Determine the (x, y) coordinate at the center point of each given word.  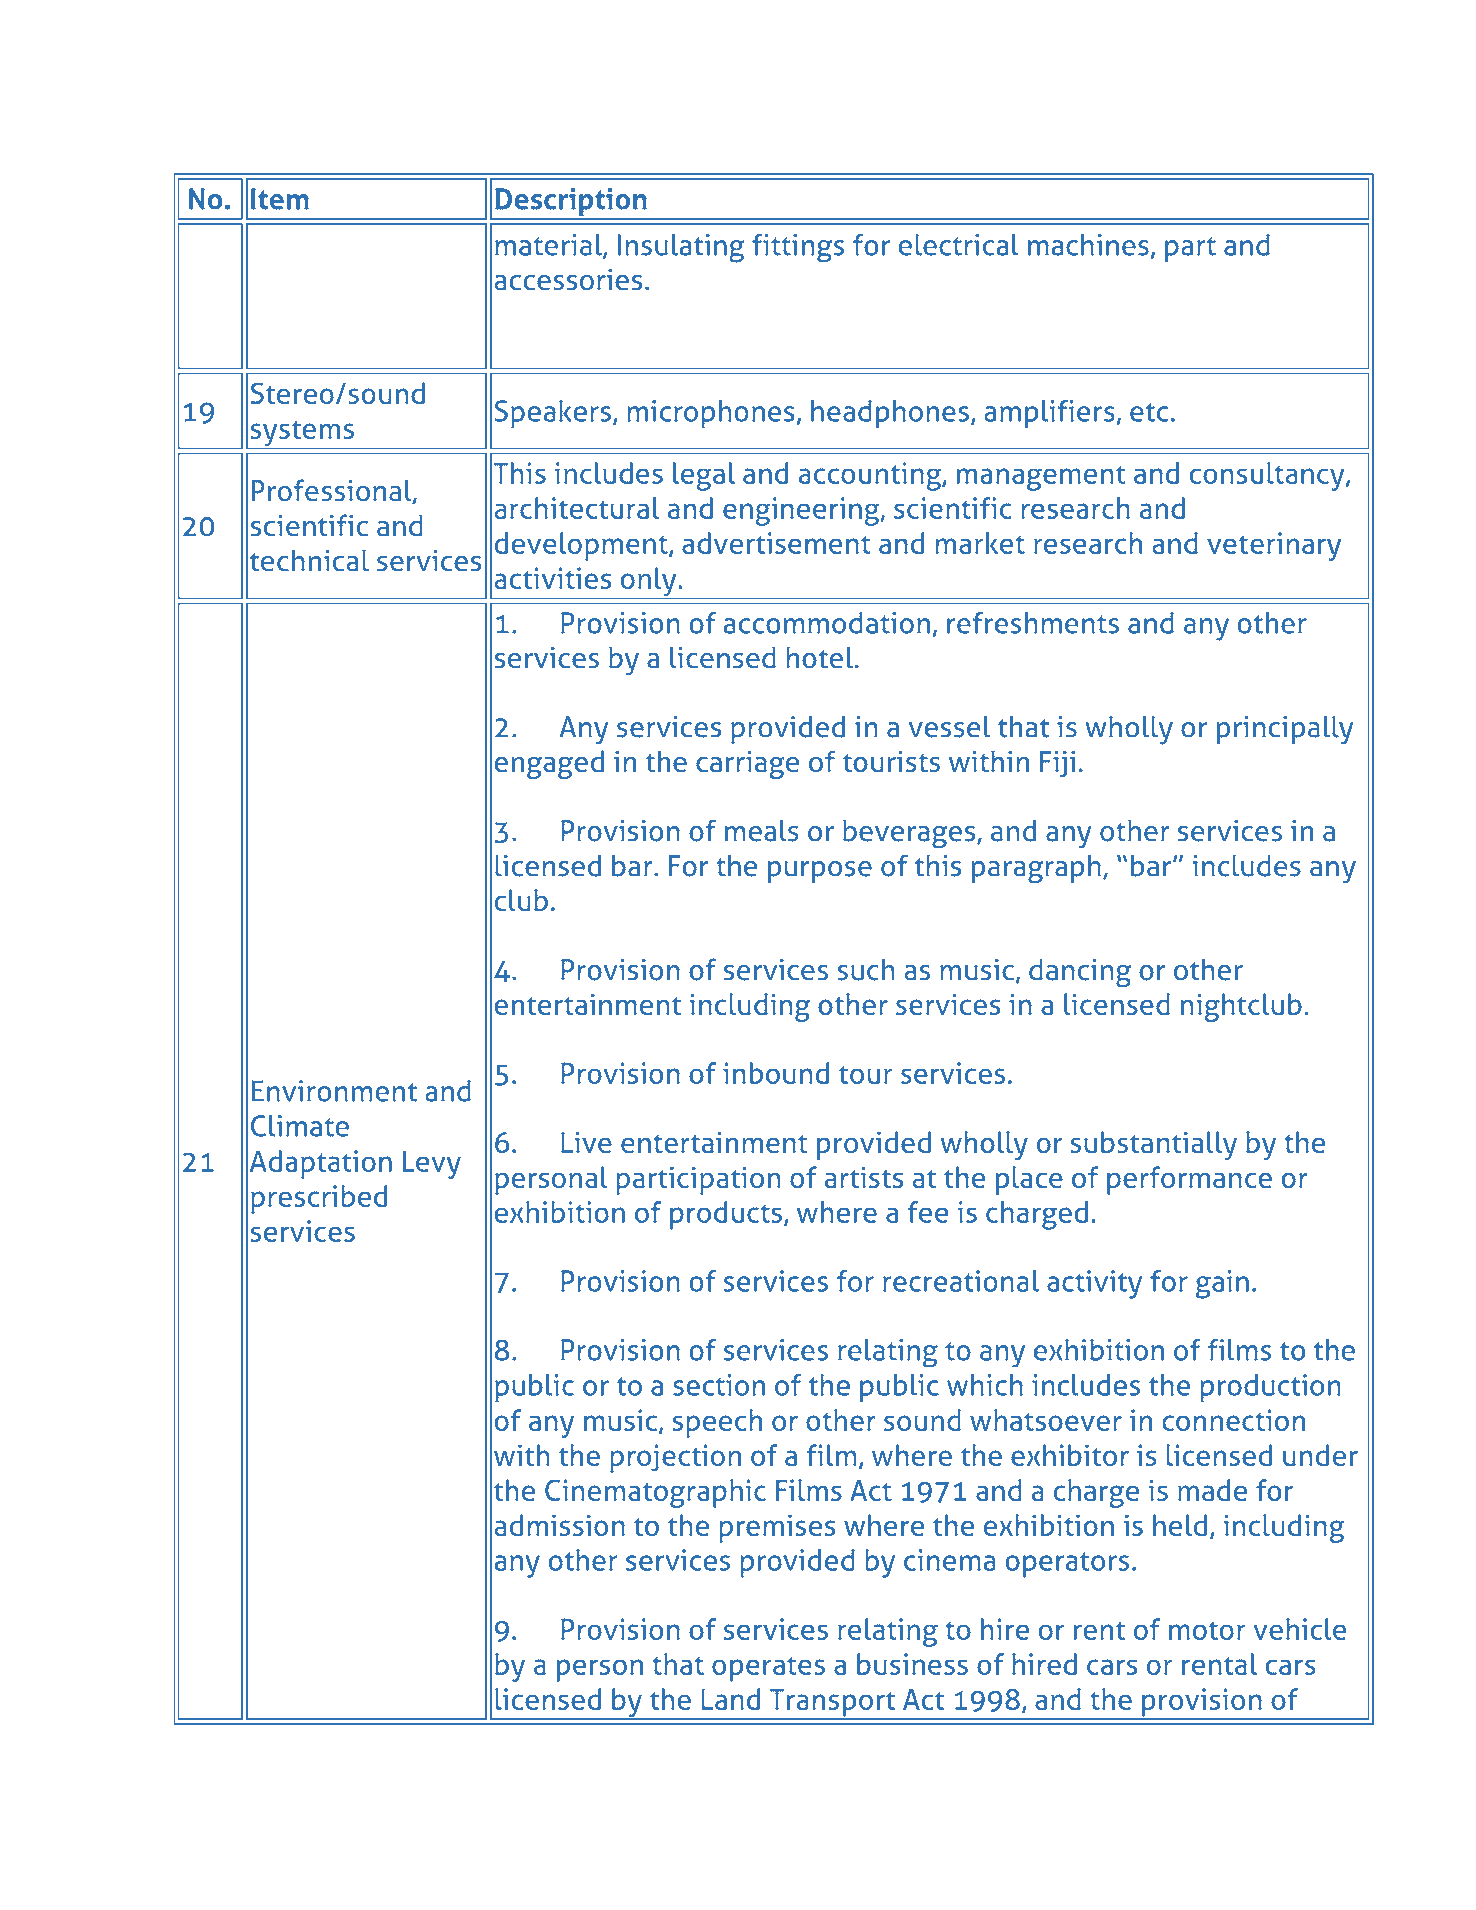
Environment (334, 1091)
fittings (798, 248)
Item (280, 199)
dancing (1080, 973)
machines (1088, 245)
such (865, 970)
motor (1207, 1630)
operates (768, 1669)
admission (560, 1525)
